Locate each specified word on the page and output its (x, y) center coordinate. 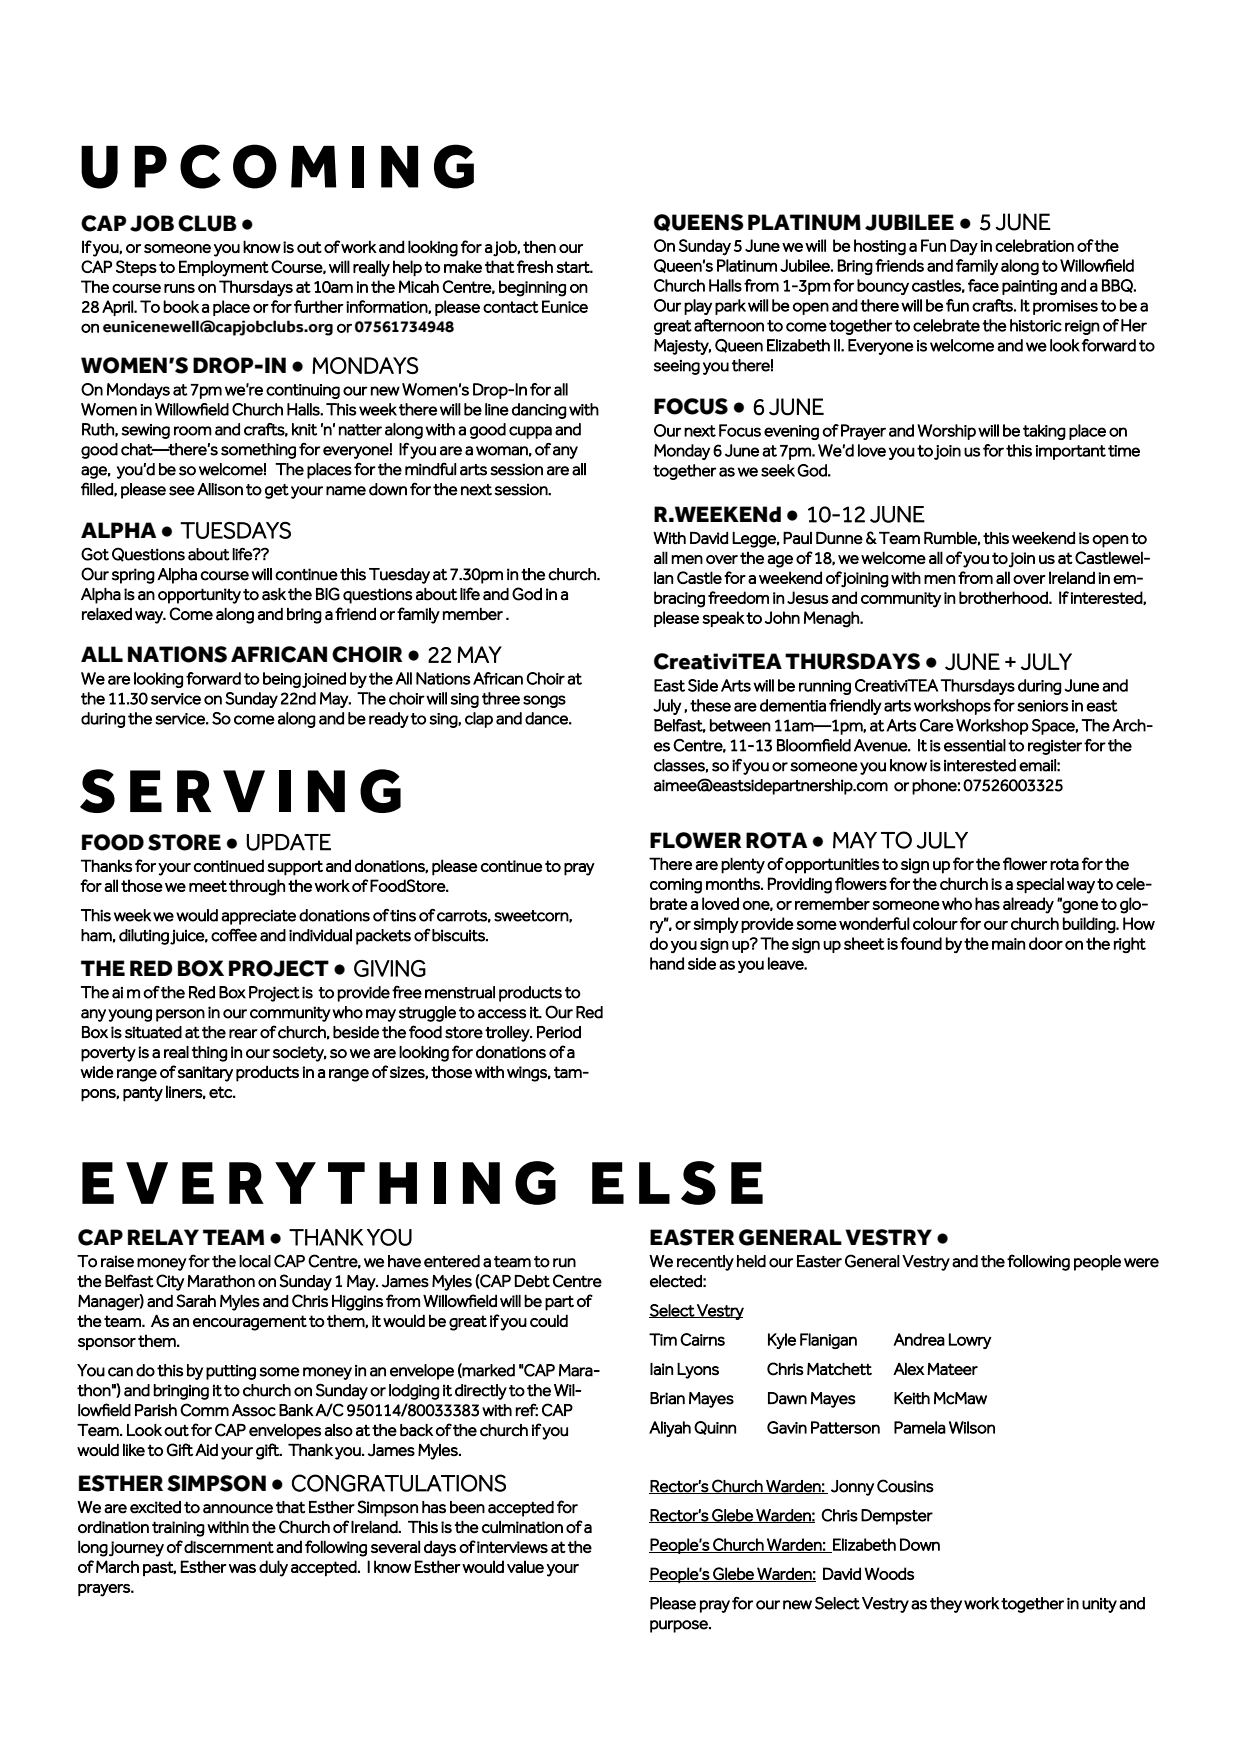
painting (1029, 287)
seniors (1042, 706)
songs (544, 701)
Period (559, 1032)
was (242, 1568)
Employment (224, 268)
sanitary (205, 1074)
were (1141, 1263)
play (698, 307)
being (282, 680)
